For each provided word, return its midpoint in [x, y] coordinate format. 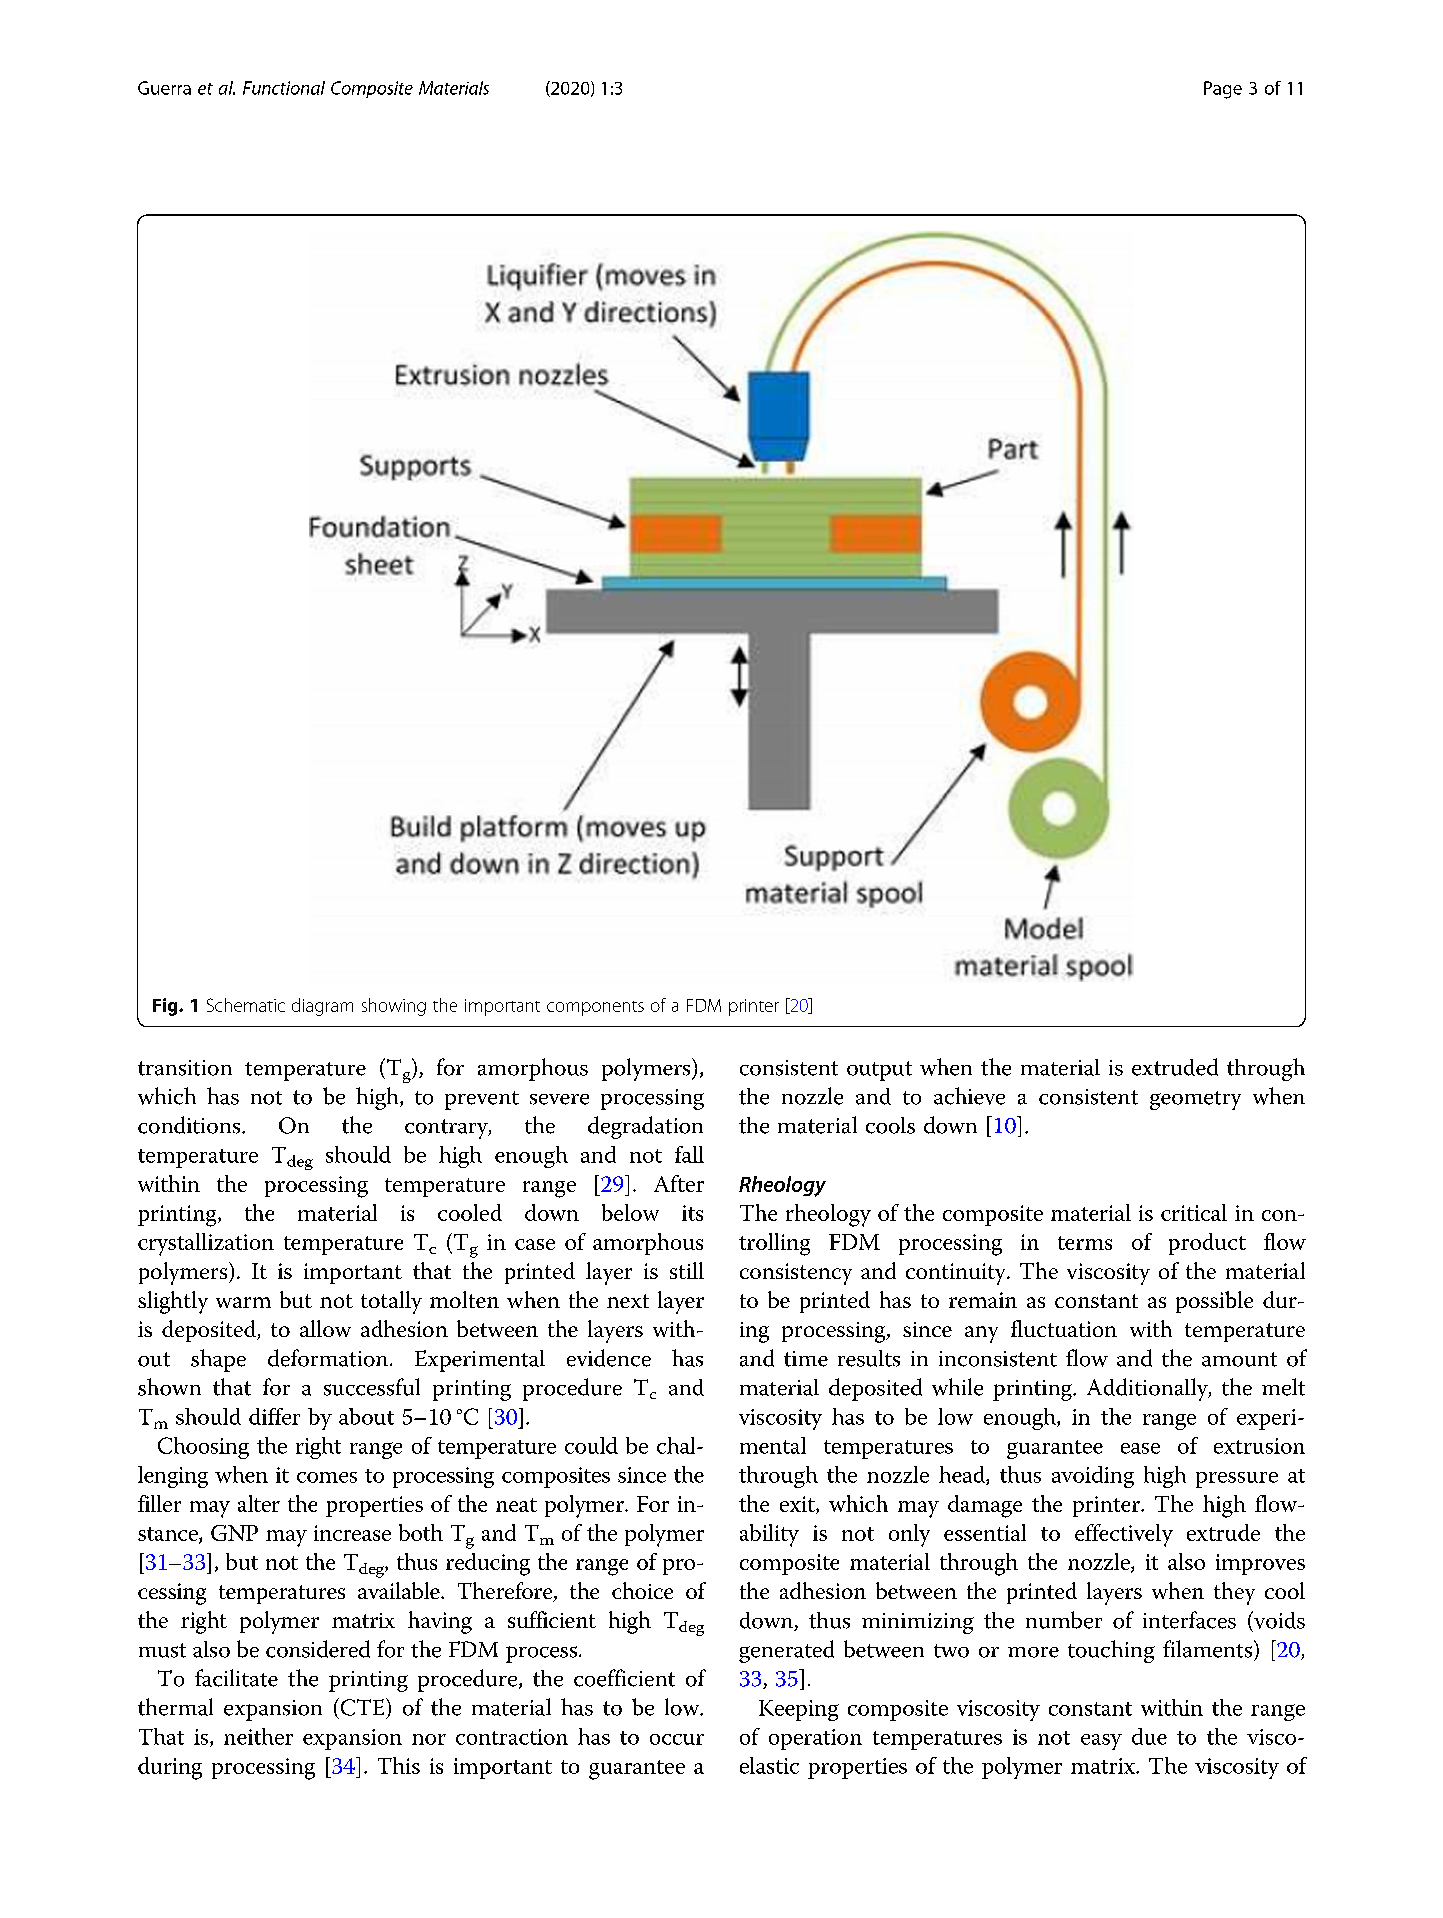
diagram [322, 1007]
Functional [284, 88]
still [687, 1270]
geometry [1195, 1100]
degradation [645, 1127]
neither [258, 1736]
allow [325, 1328]
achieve [969, 1096]
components [595, 1008]
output [879, 1071]
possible [1214, 1302]
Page [1223, 90]
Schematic [246, 1005]
